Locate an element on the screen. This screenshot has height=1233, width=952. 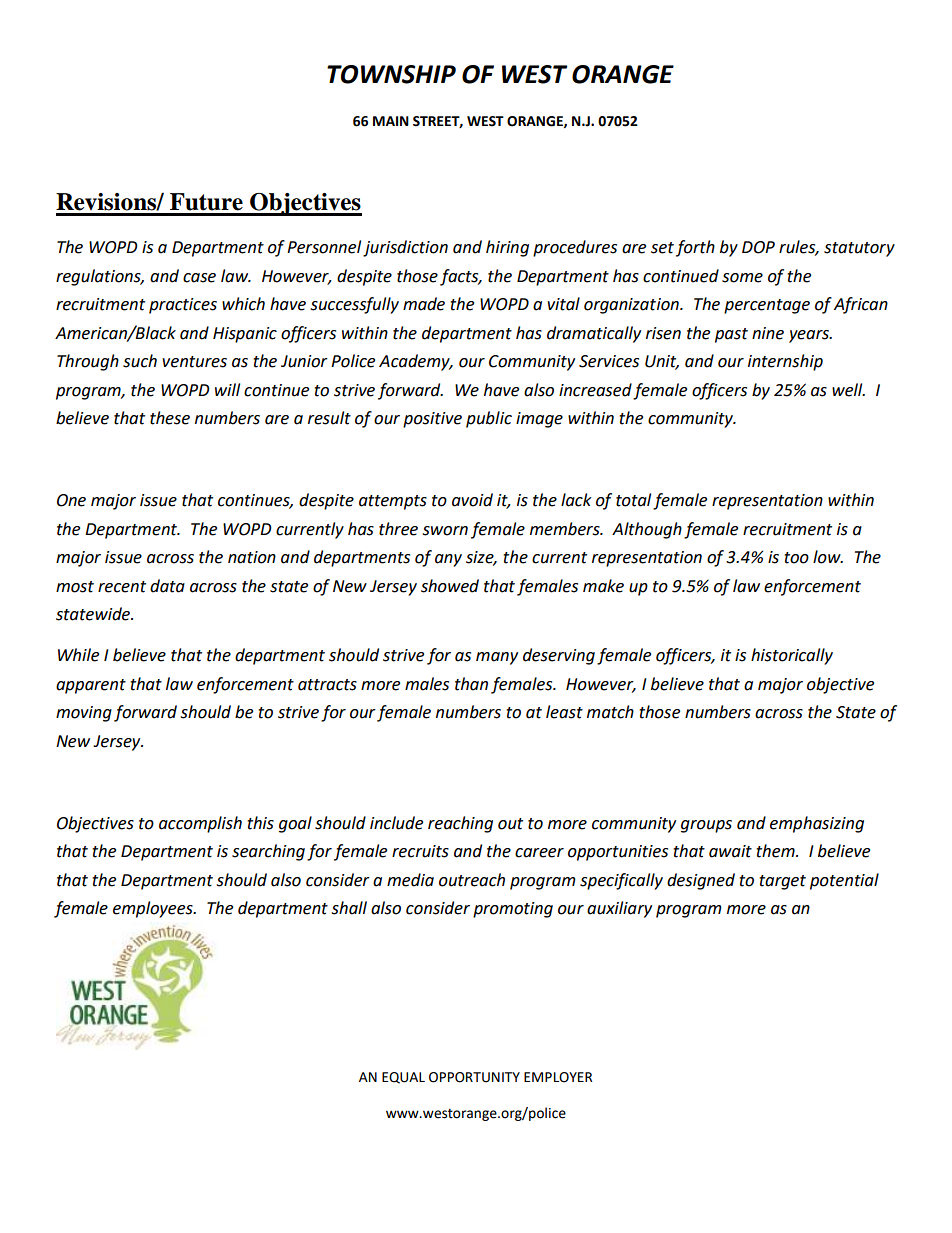
data is located at coordinates (167, 586).
